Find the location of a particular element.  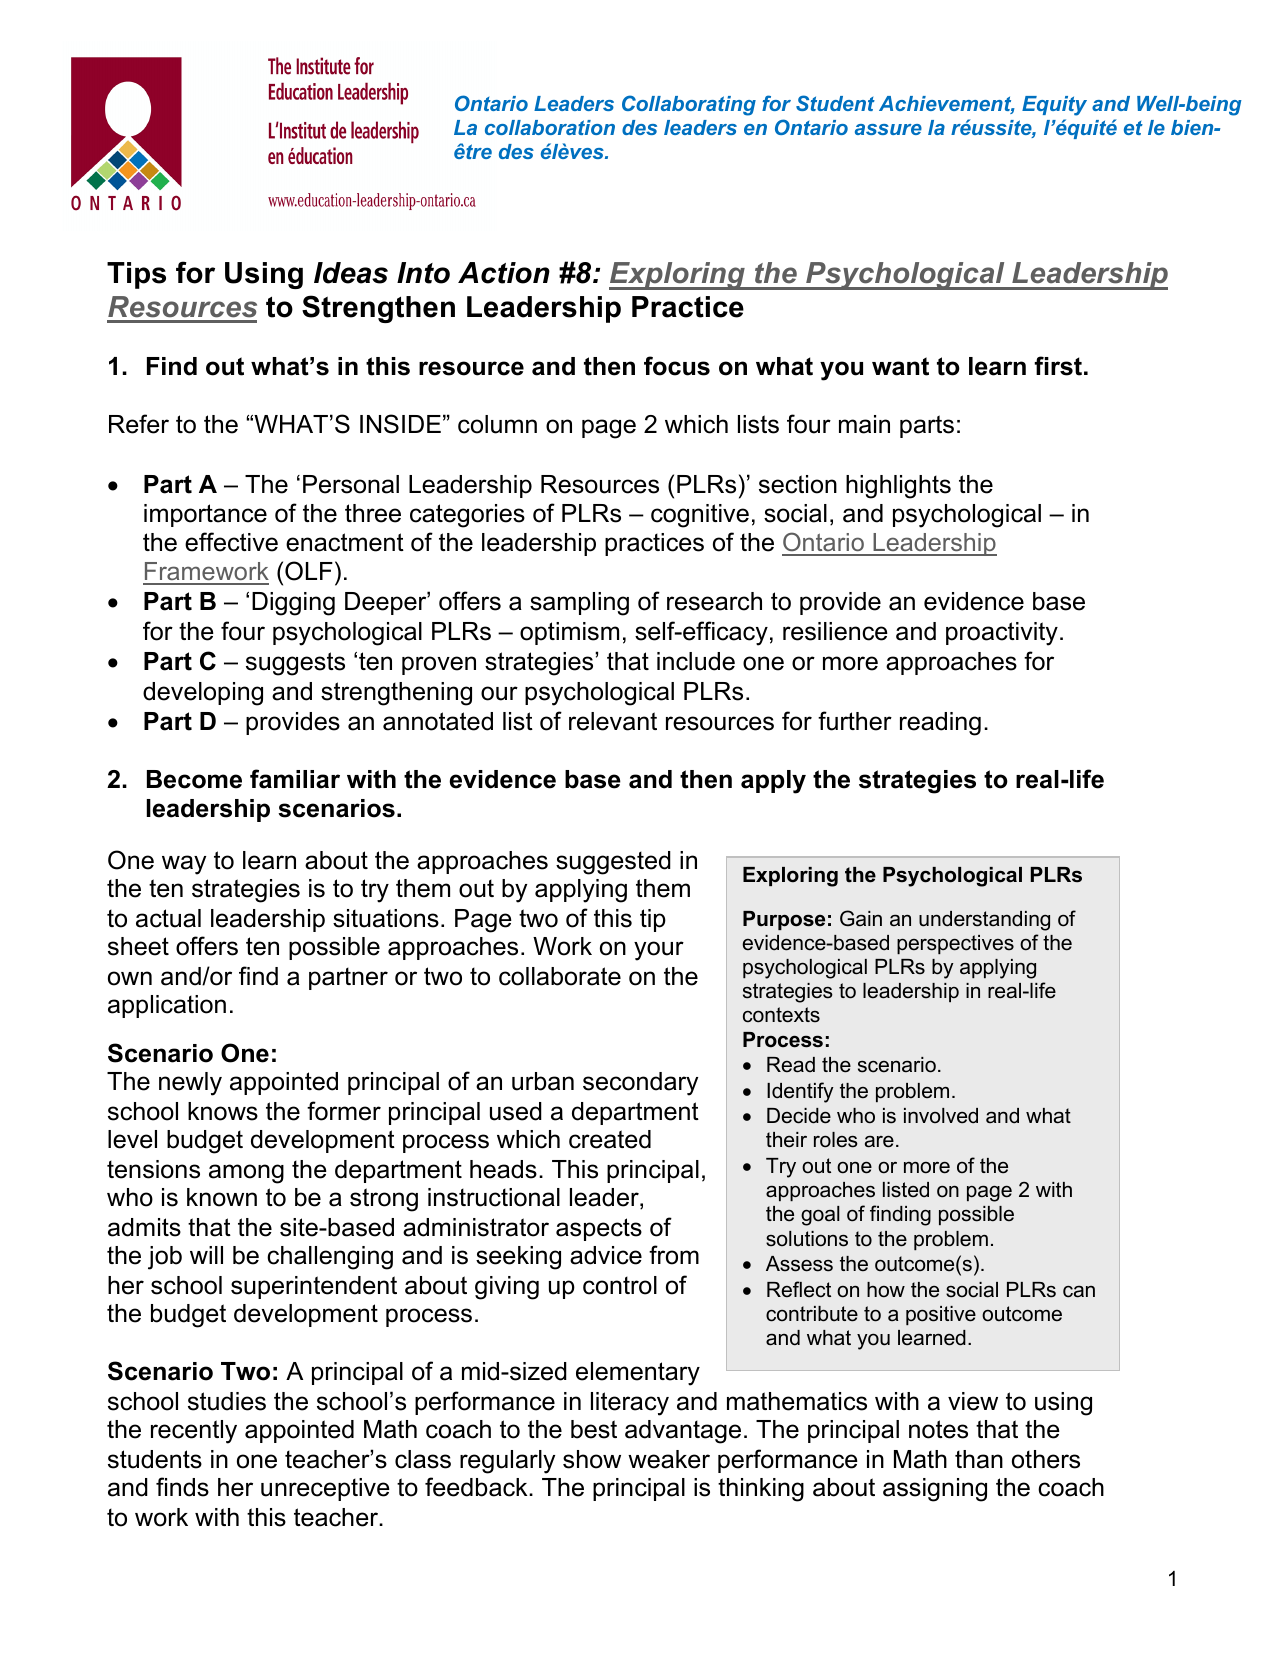

show is located at coordinates (592, 1459).
